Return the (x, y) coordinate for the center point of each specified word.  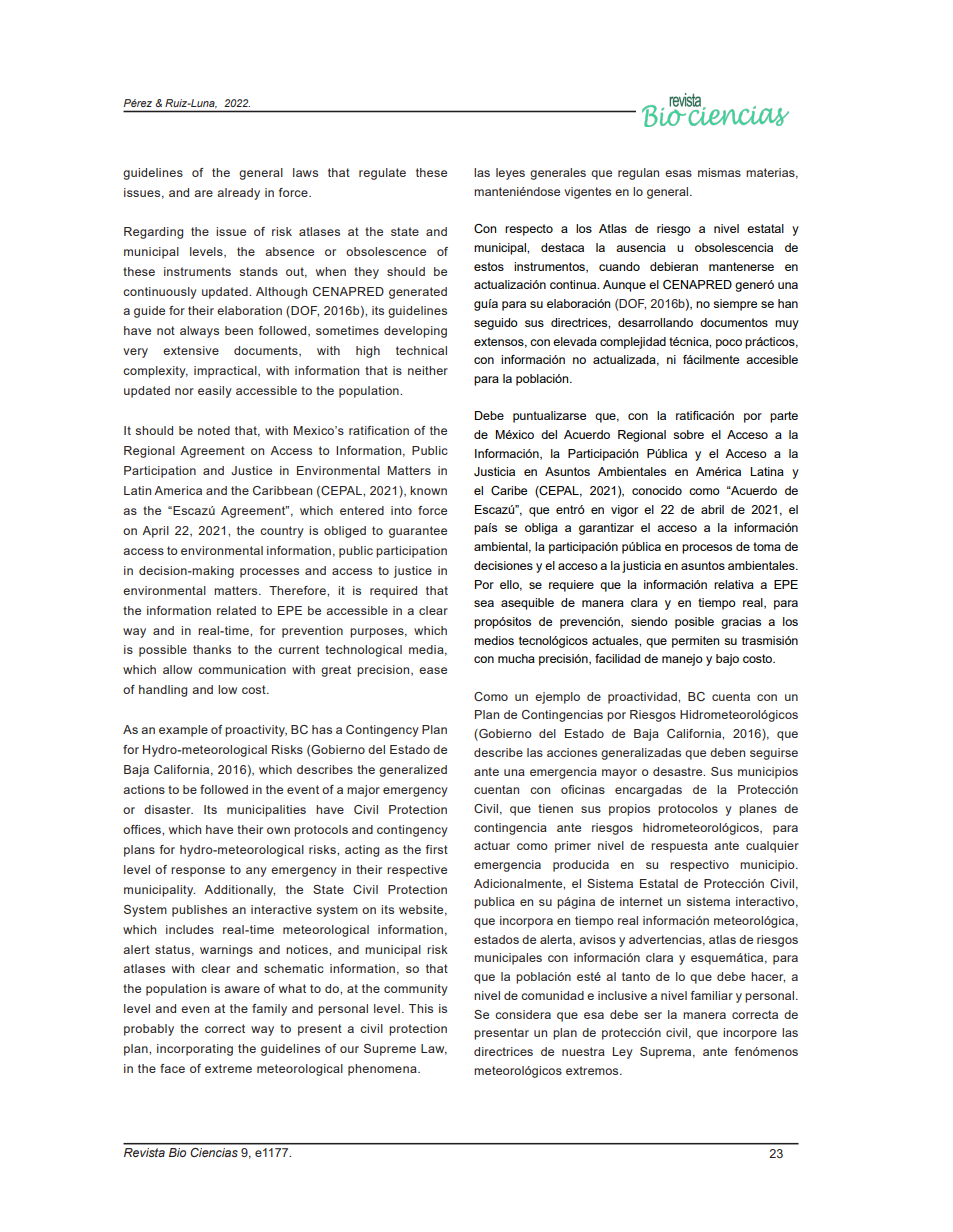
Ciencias (214, 1152)
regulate (382, 174)
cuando (619, 266)
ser (653, 1015)
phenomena (383, 1070)
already (238, 194)
